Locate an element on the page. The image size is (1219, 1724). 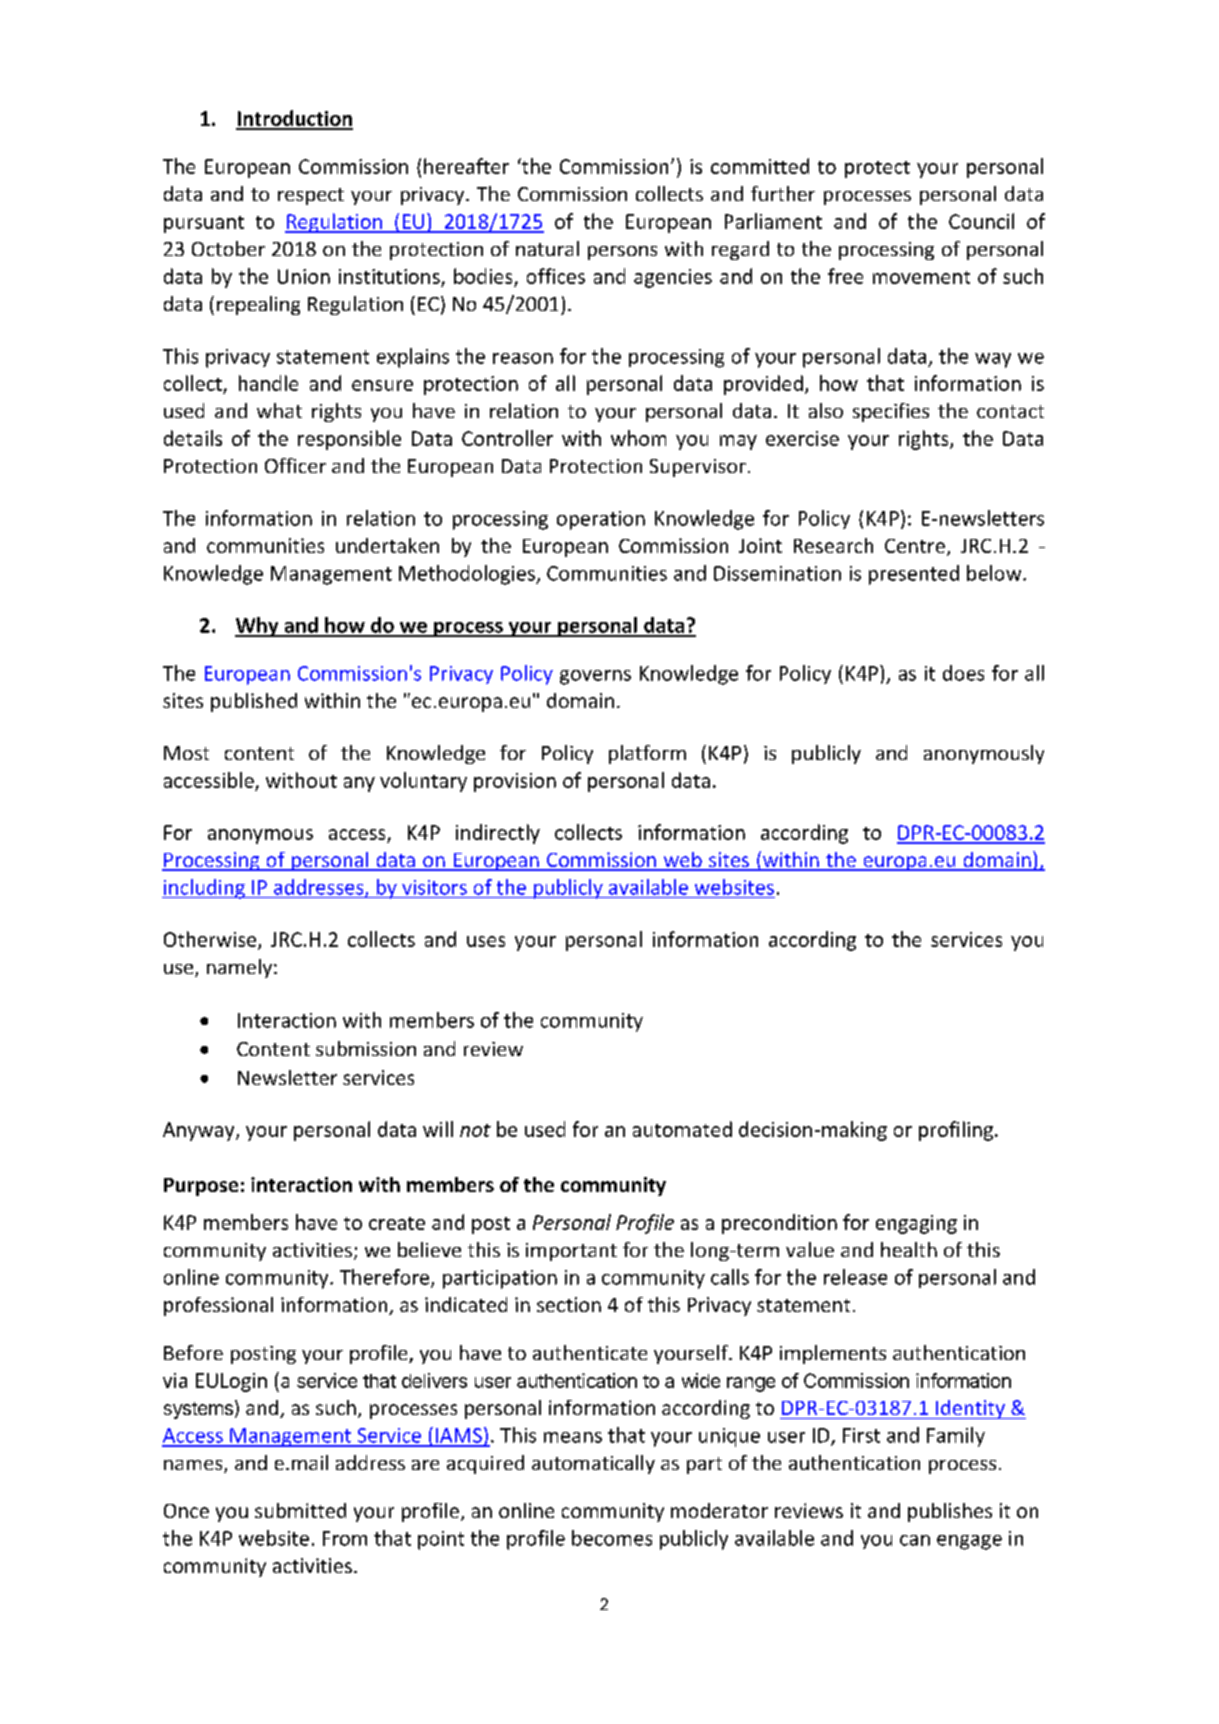
persons is located at coordinates (622, 253).
